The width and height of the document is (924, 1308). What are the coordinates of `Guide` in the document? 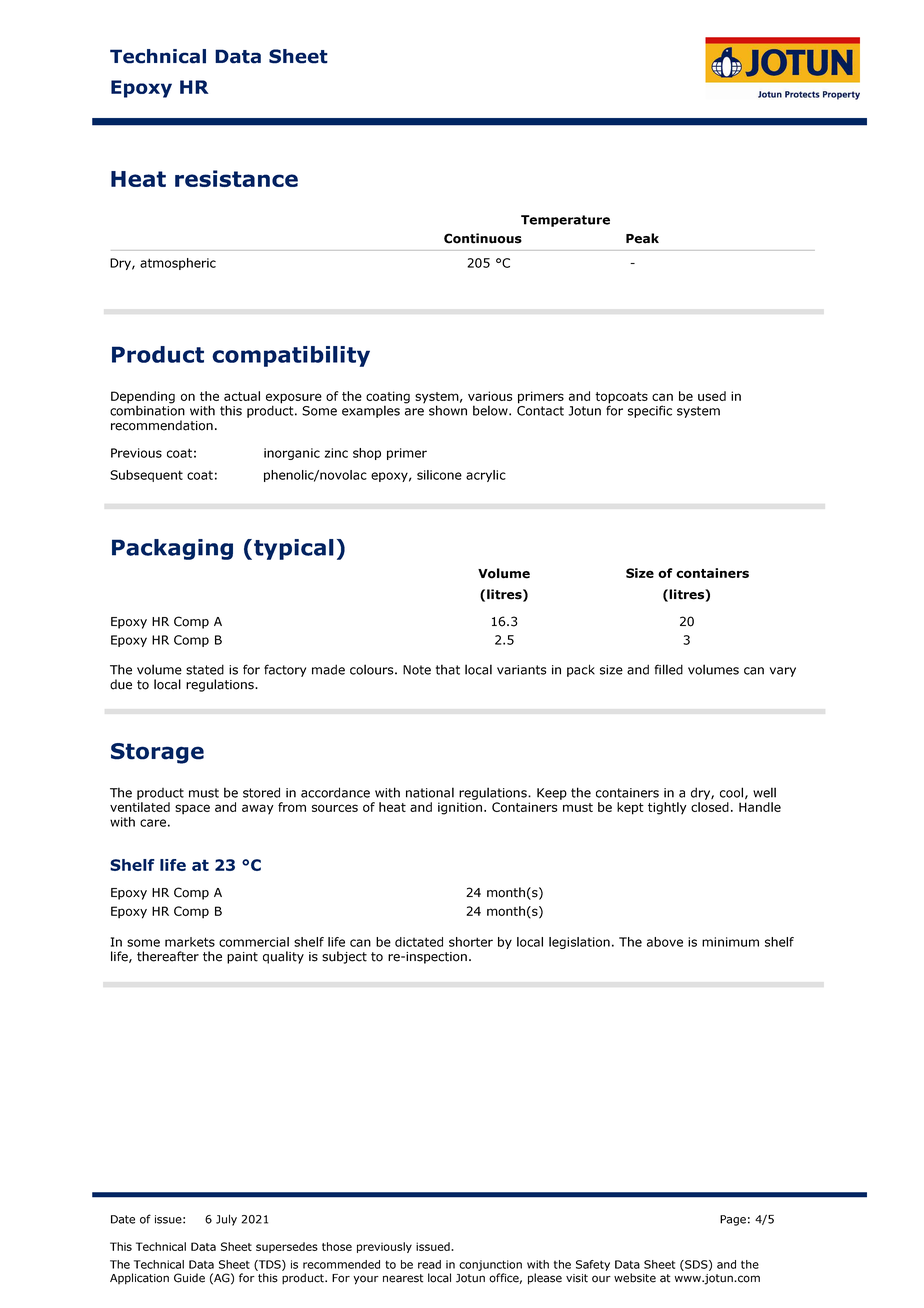 It's located at (189, 1278).
